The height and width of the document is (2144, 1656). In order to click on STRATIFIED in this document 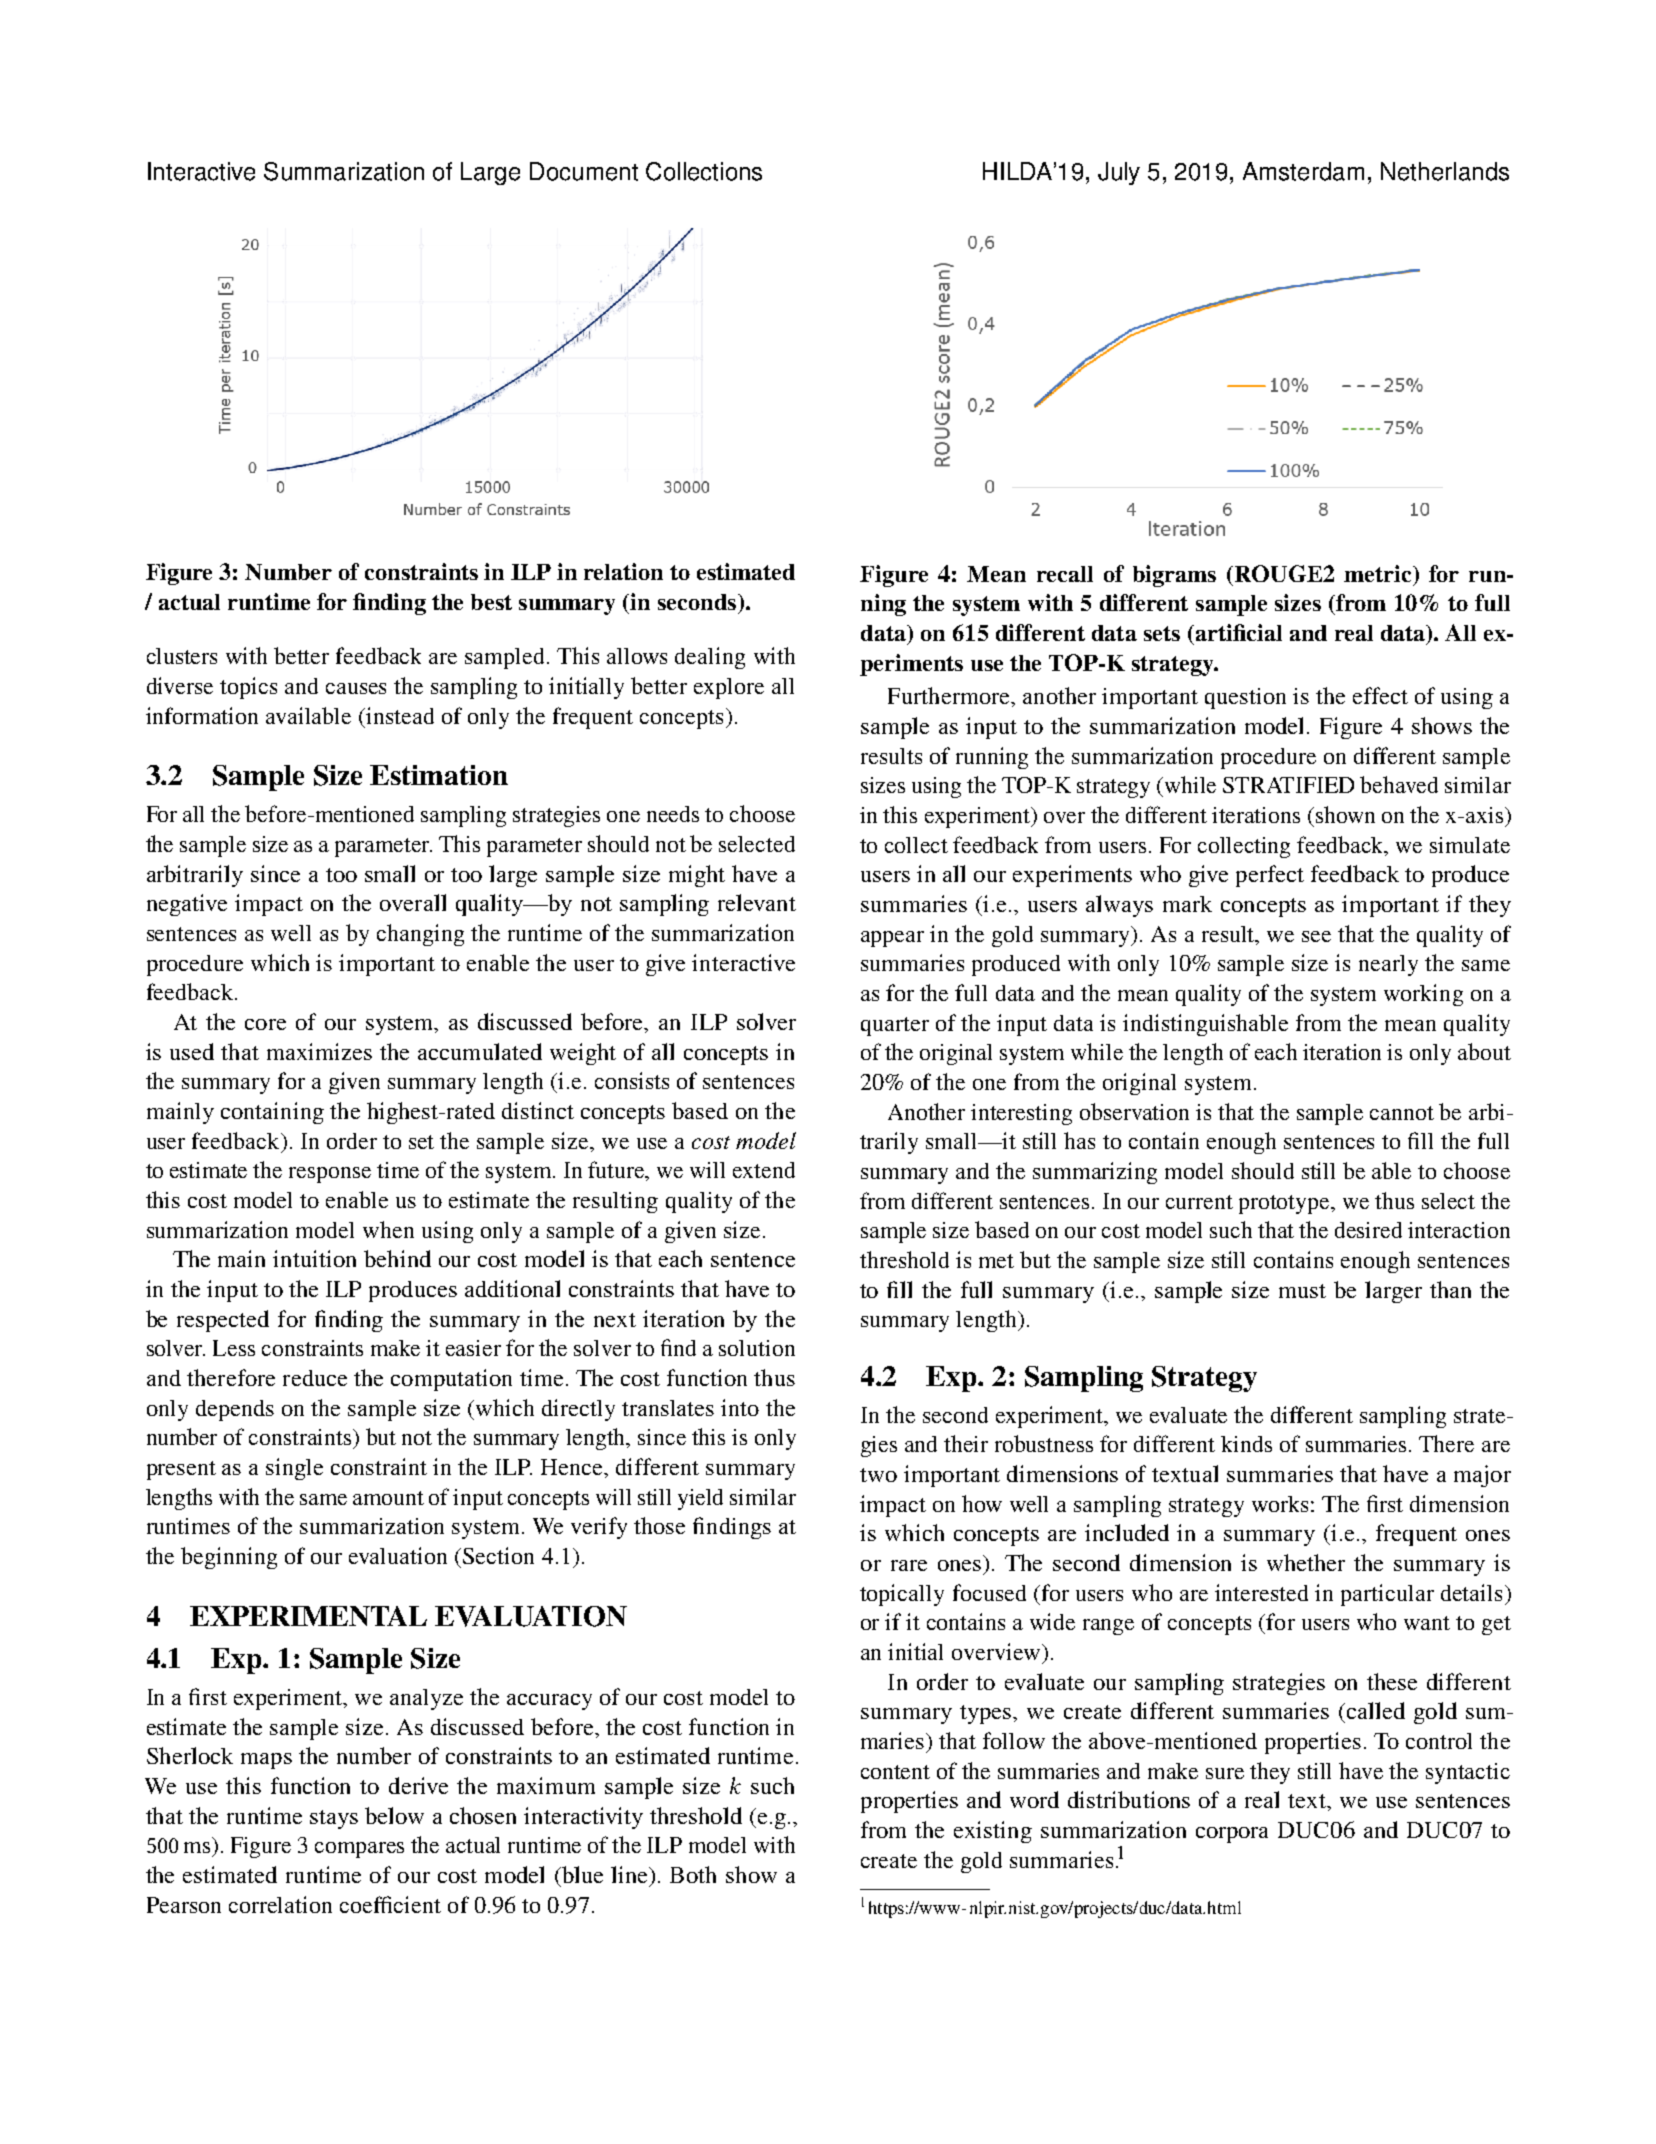, I will do `click(1288, 785)`.
